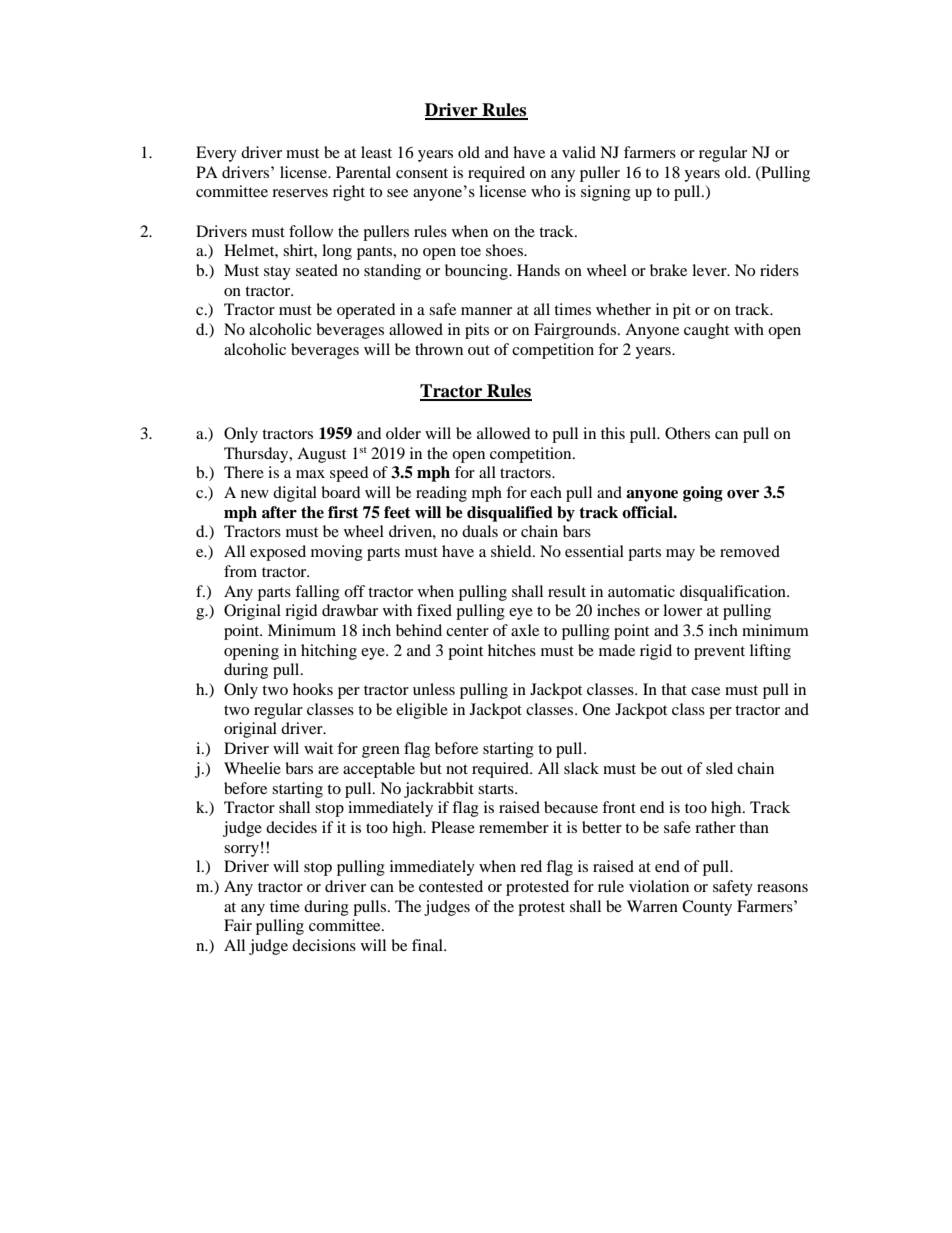 This screenshot has height=1233, width=952. Describe the element at coordinates (324, 945) in the screenshot. I see `decisions` at that location.
